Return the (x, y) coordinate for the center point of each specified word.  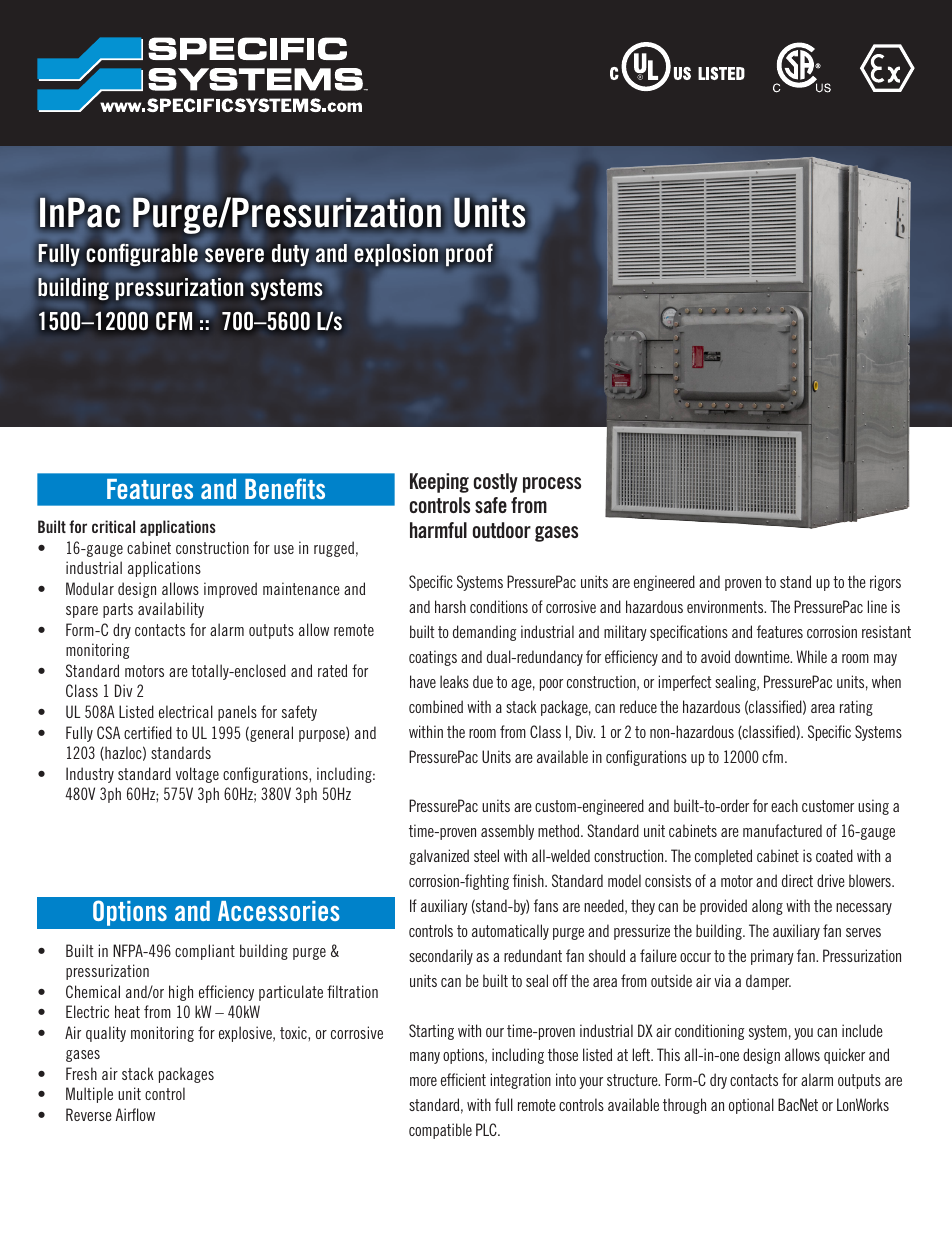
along (767, 907)
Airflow (135, 1114)
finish (529, 880)
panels (237, 713)
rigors (885, 583)
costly (496, 483)
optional (751, 1106)
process (552, 485)
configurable (142, 255)
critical (113, 526)
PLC (487, 1129)
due (483, 681)
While (811, 656)
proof (469, 255)
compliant (205, 952)
